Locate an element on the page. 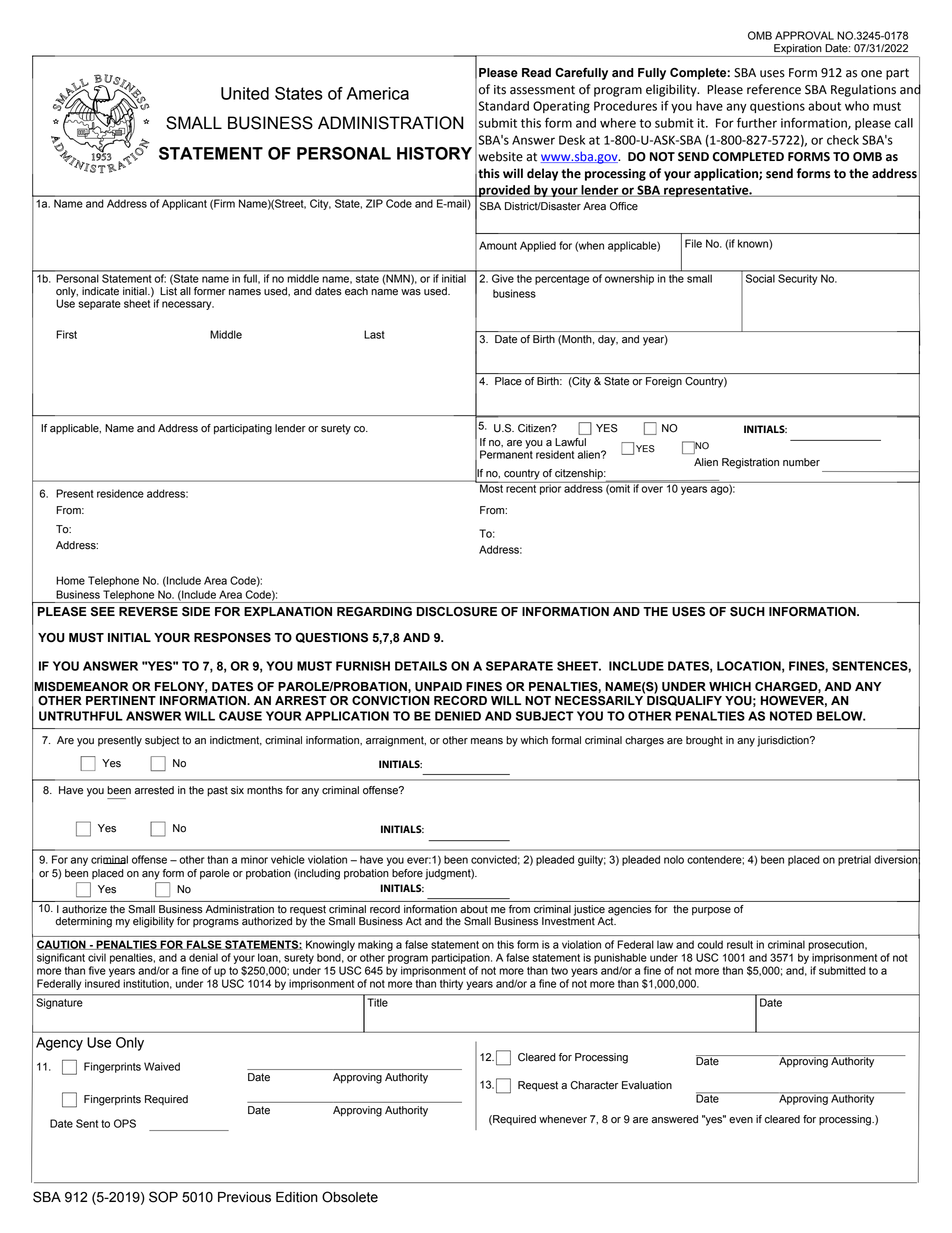 The width and height of the image is (952, 1233). SOP is located at coordinates (163, 1197).
